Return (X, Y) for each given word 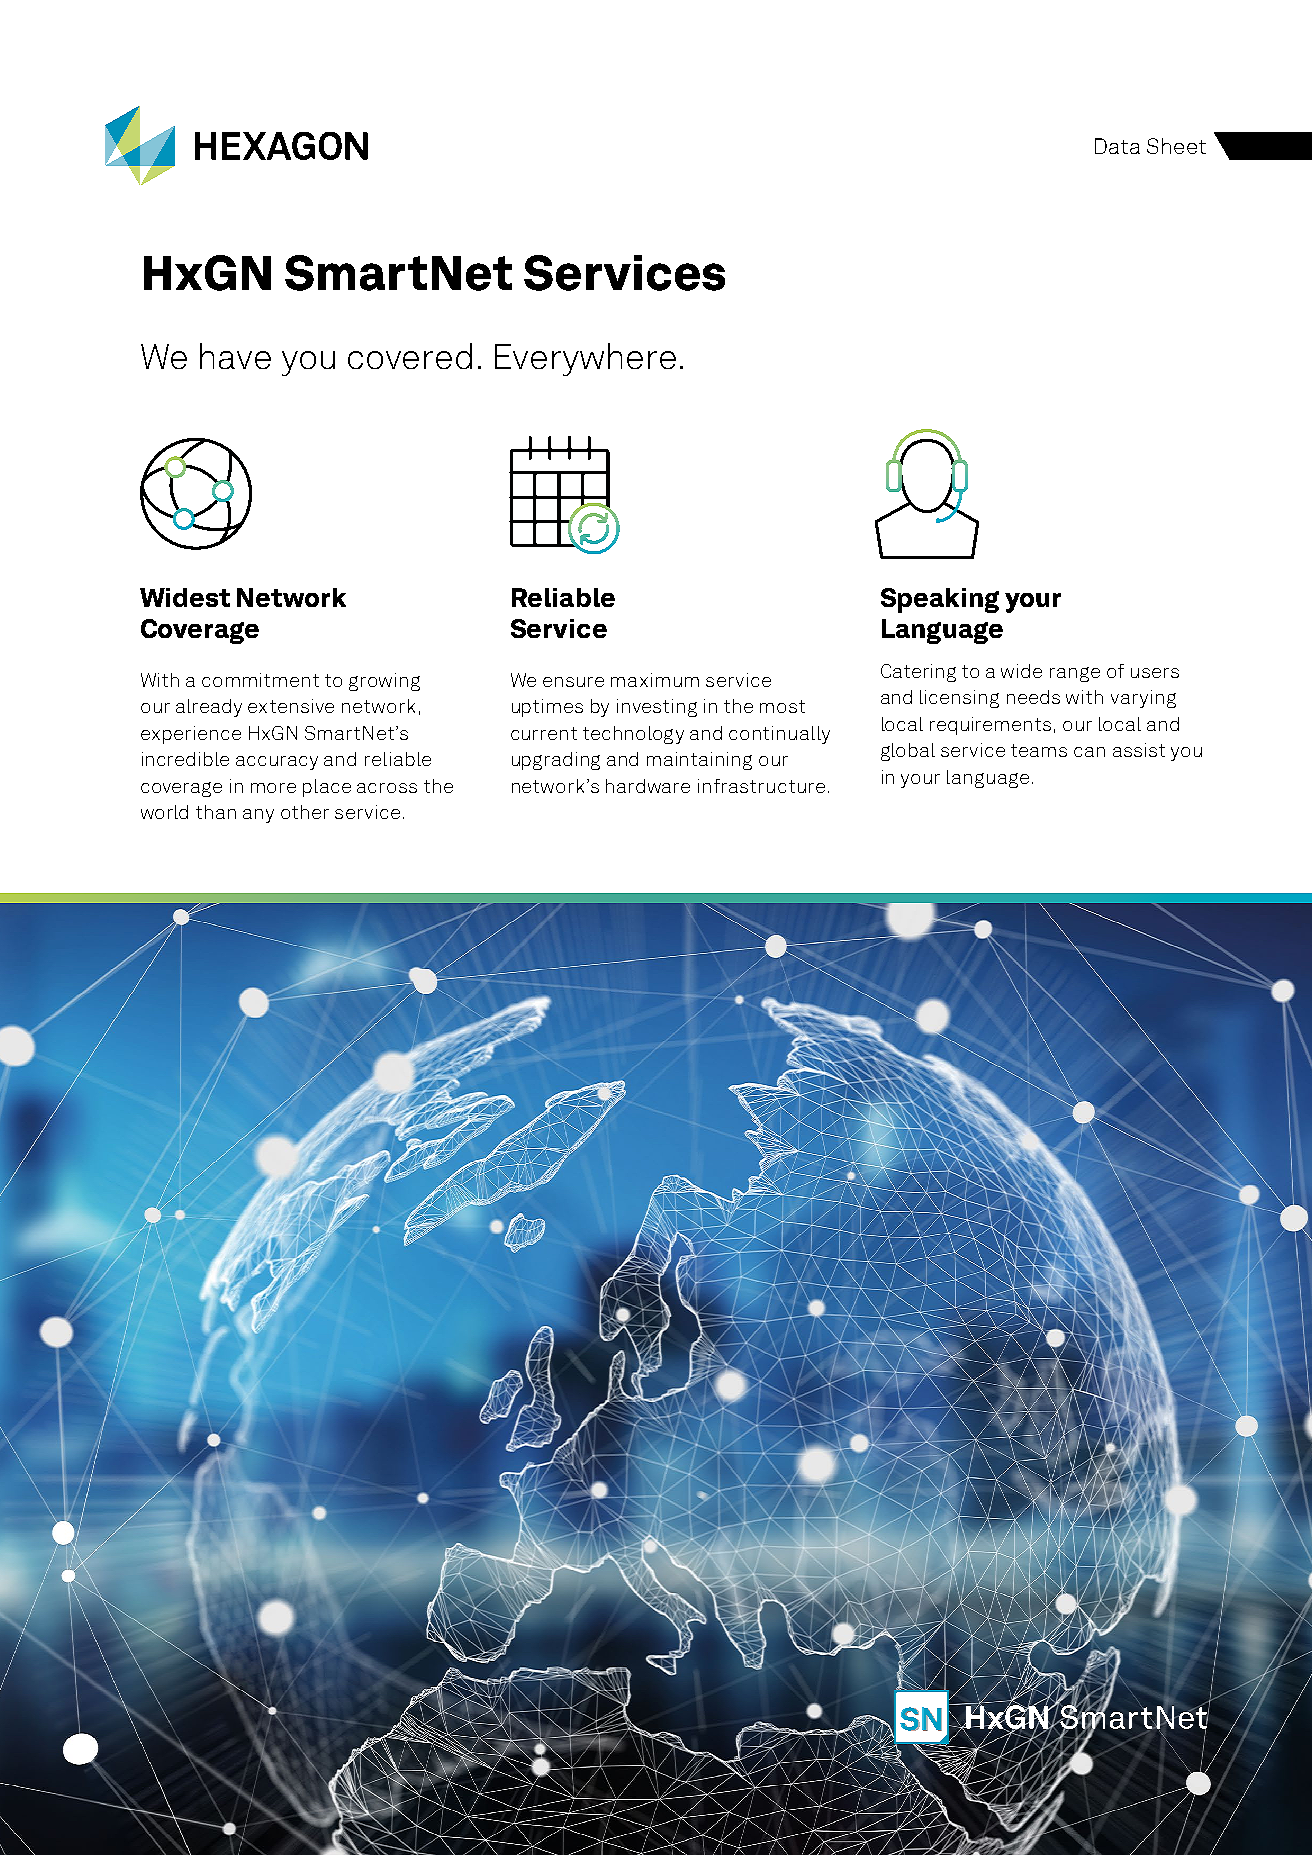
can (1089, 752)
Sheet (1176, 146)
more (273, 788)
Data (1117, 146)
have (235, 356)
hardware (648, 786)
